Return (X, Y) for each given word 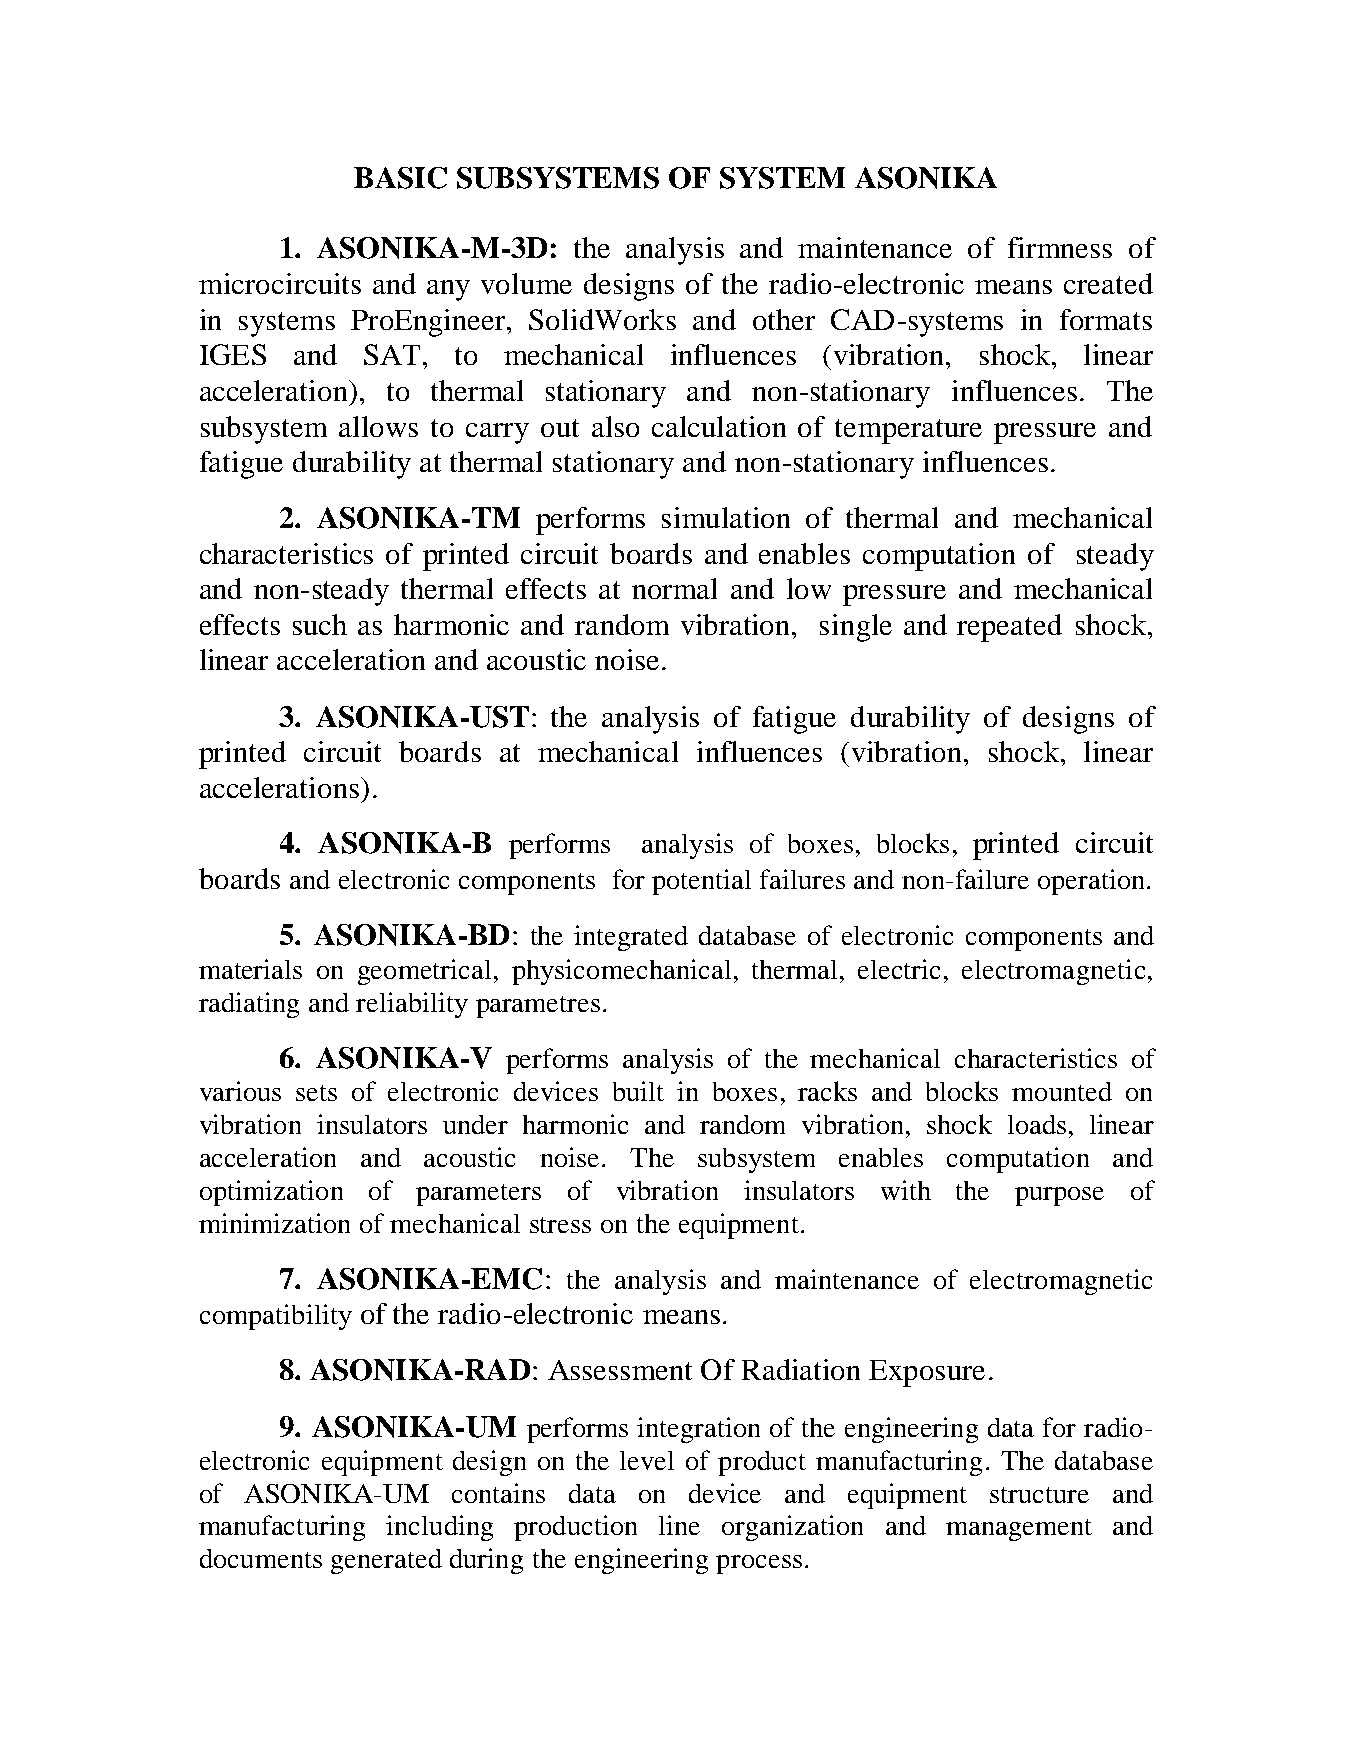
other (784, 319)
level (647, 1460)
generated (386, 1561)
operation (1091, 882)
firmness (1060, 247)
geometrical (424, 972)
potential (701, 882)
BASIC (400, 178)
